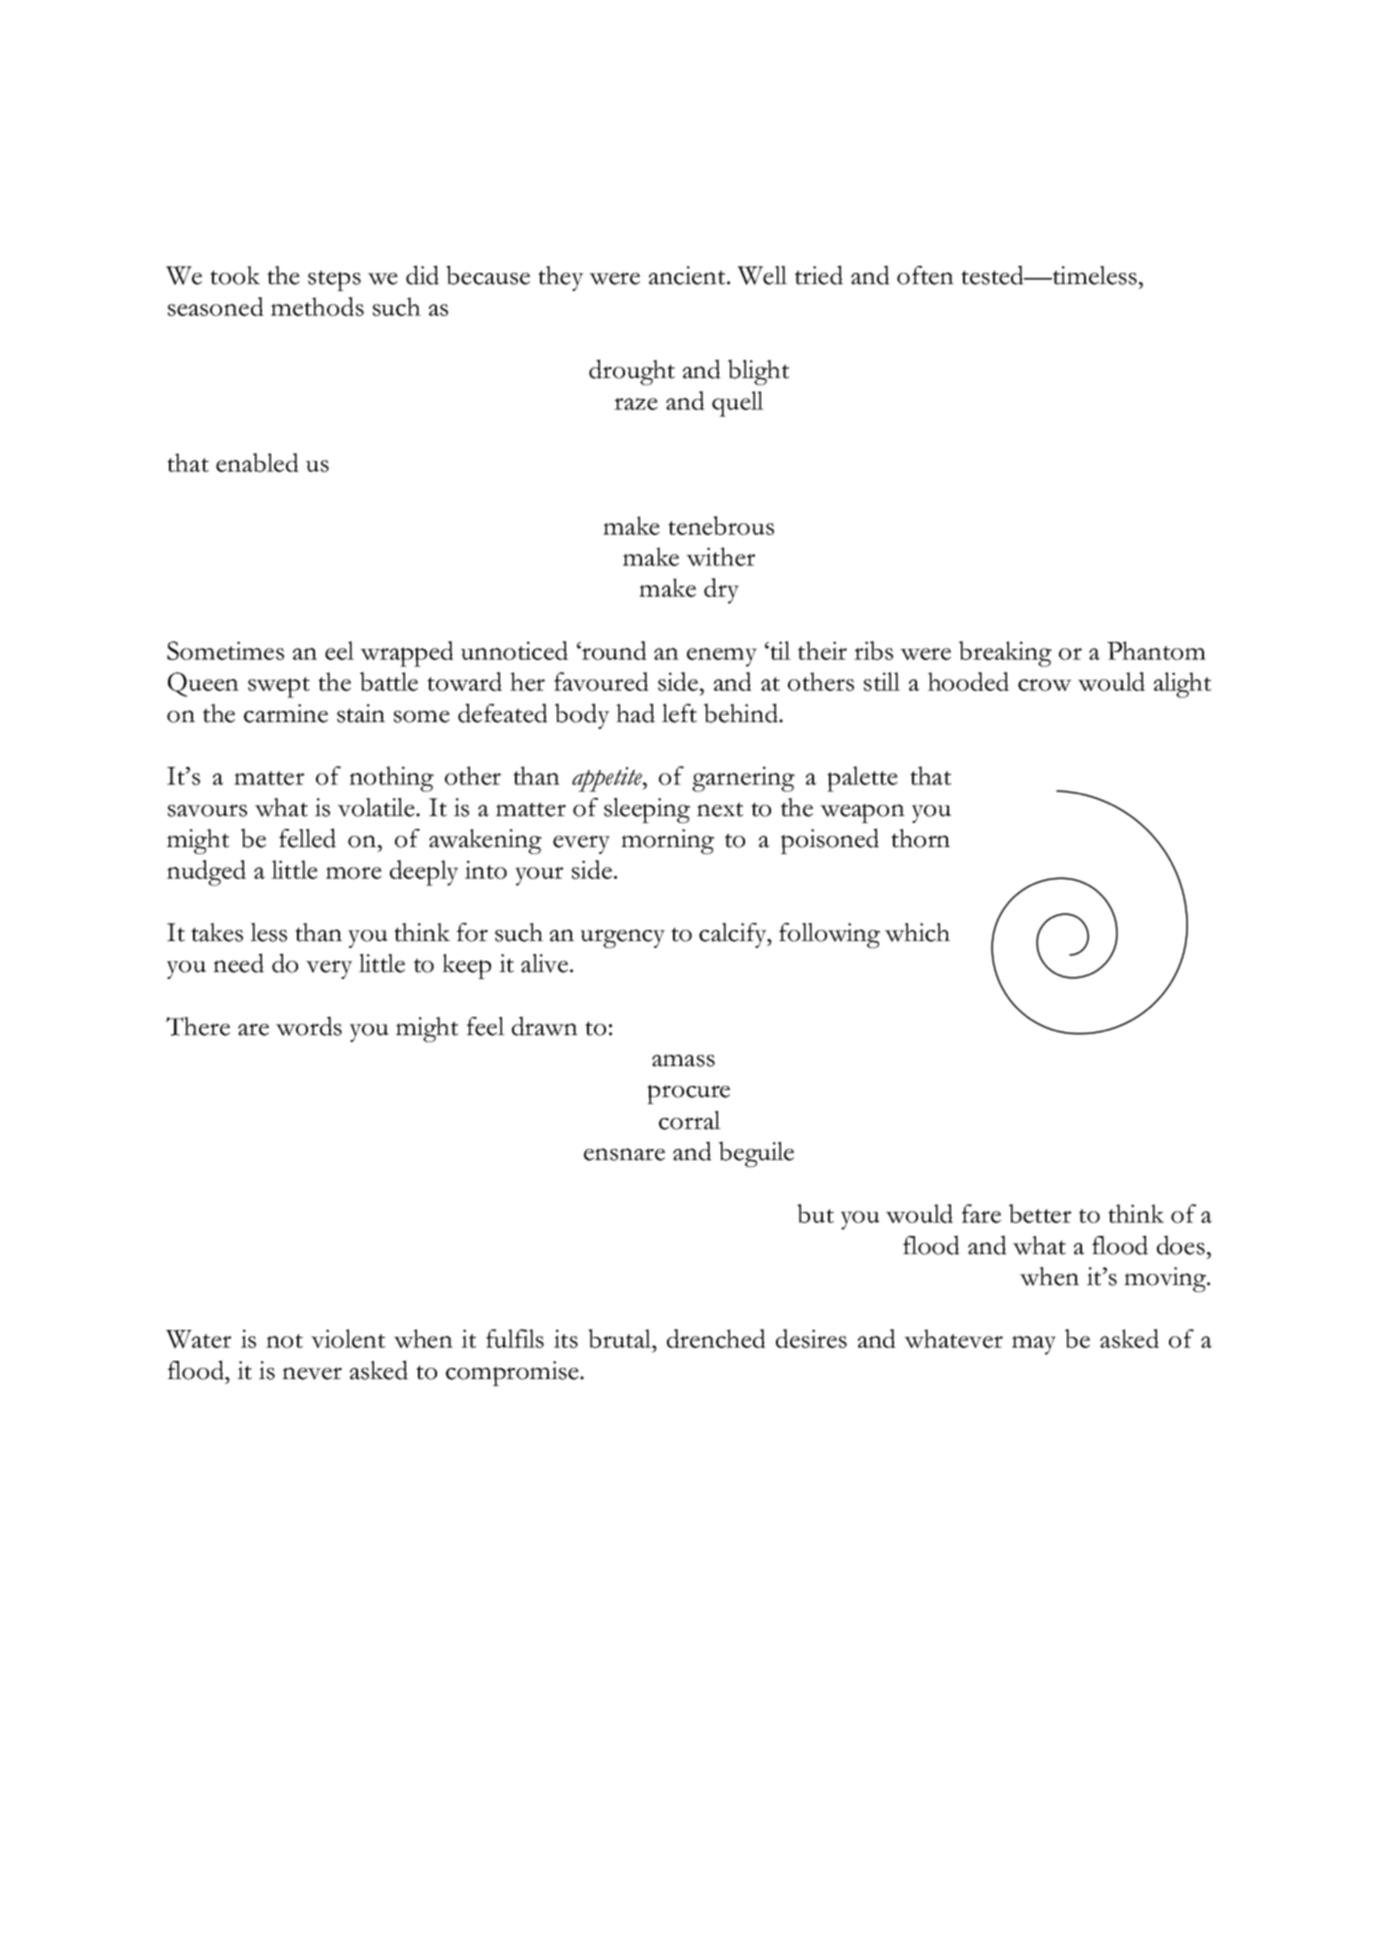  I want to click on methods, so click(317, 306).
